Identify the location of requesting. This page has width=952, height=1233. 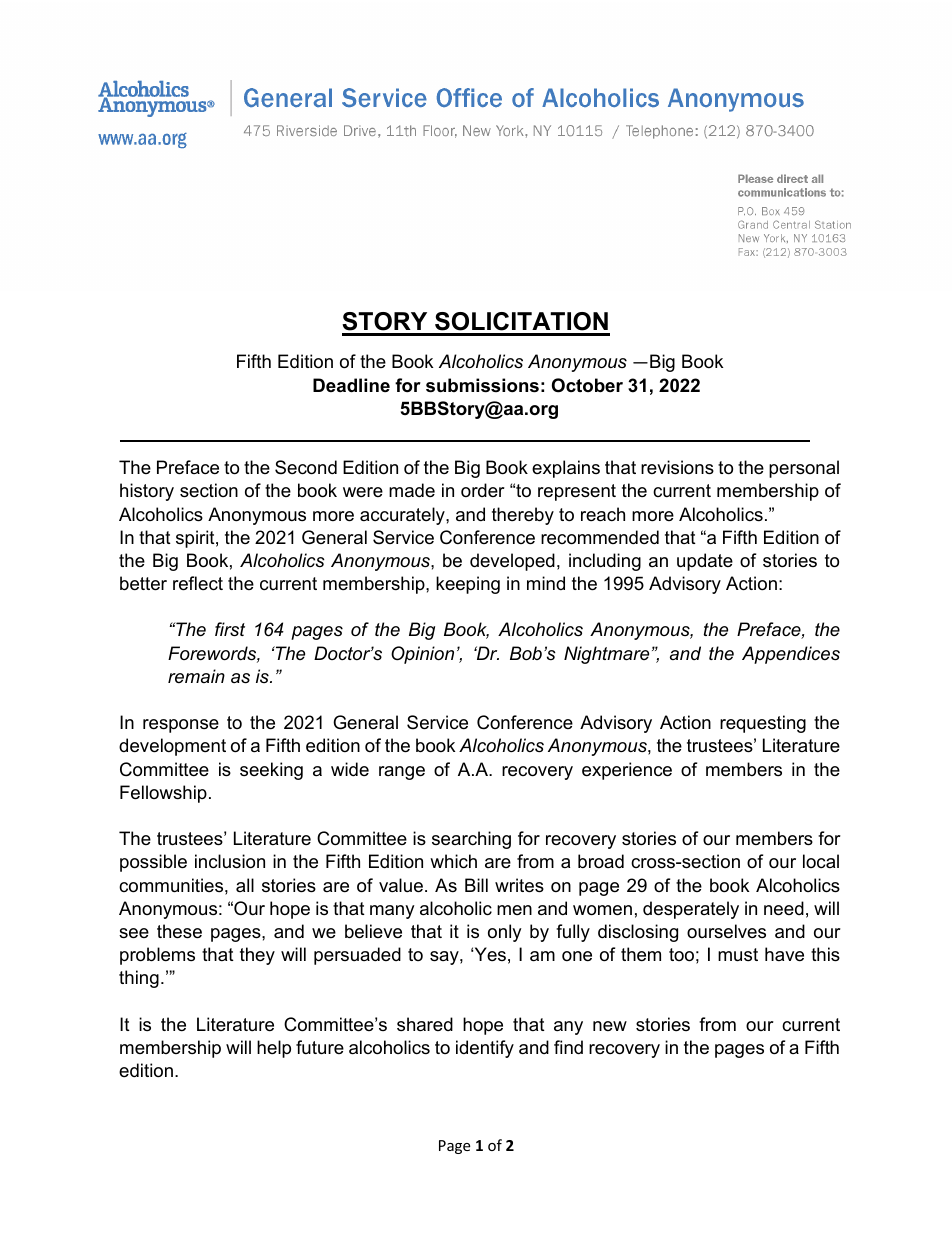
(763, 724).
